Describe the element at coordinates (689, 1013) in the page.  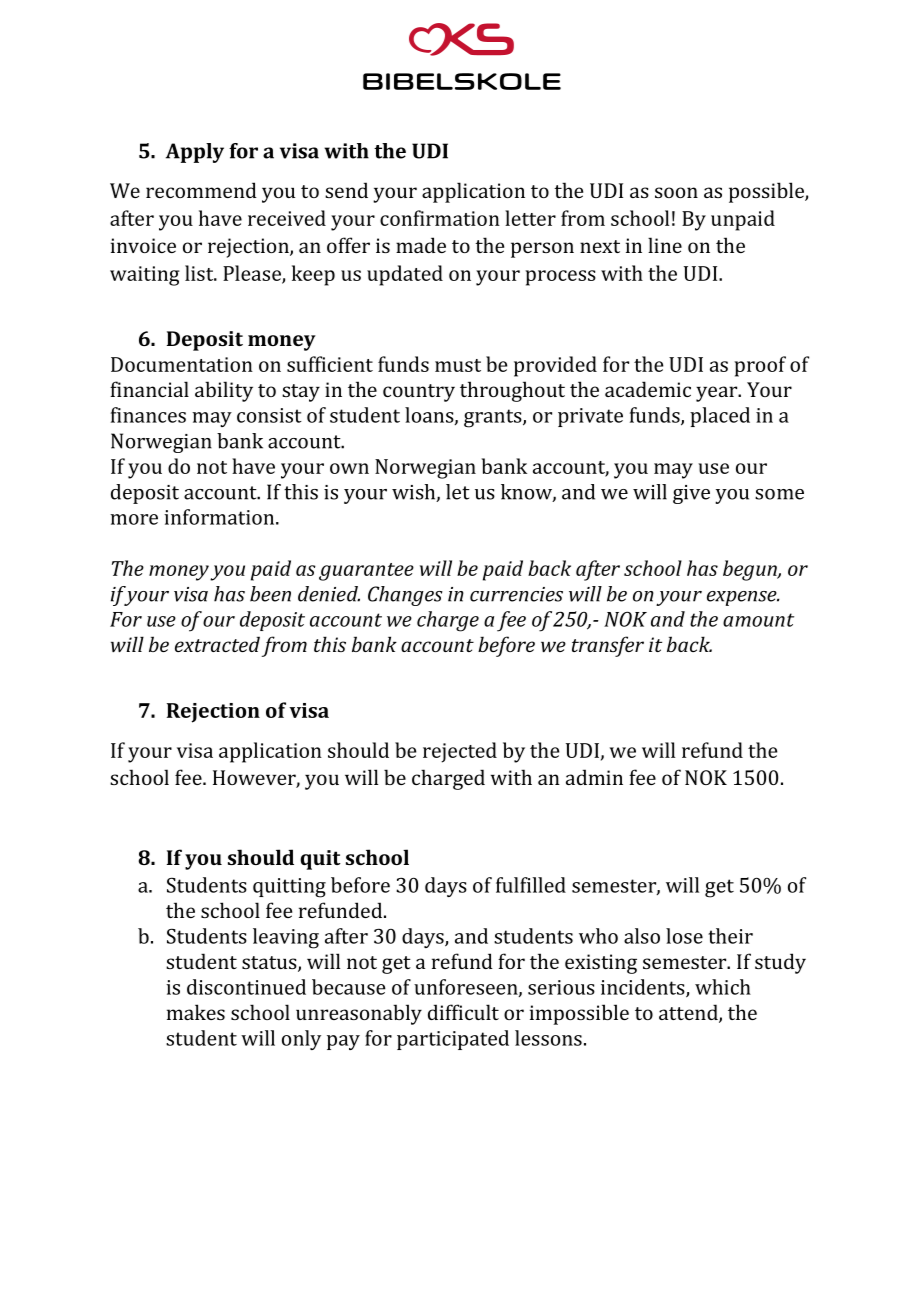
I see `attend` at that location.
